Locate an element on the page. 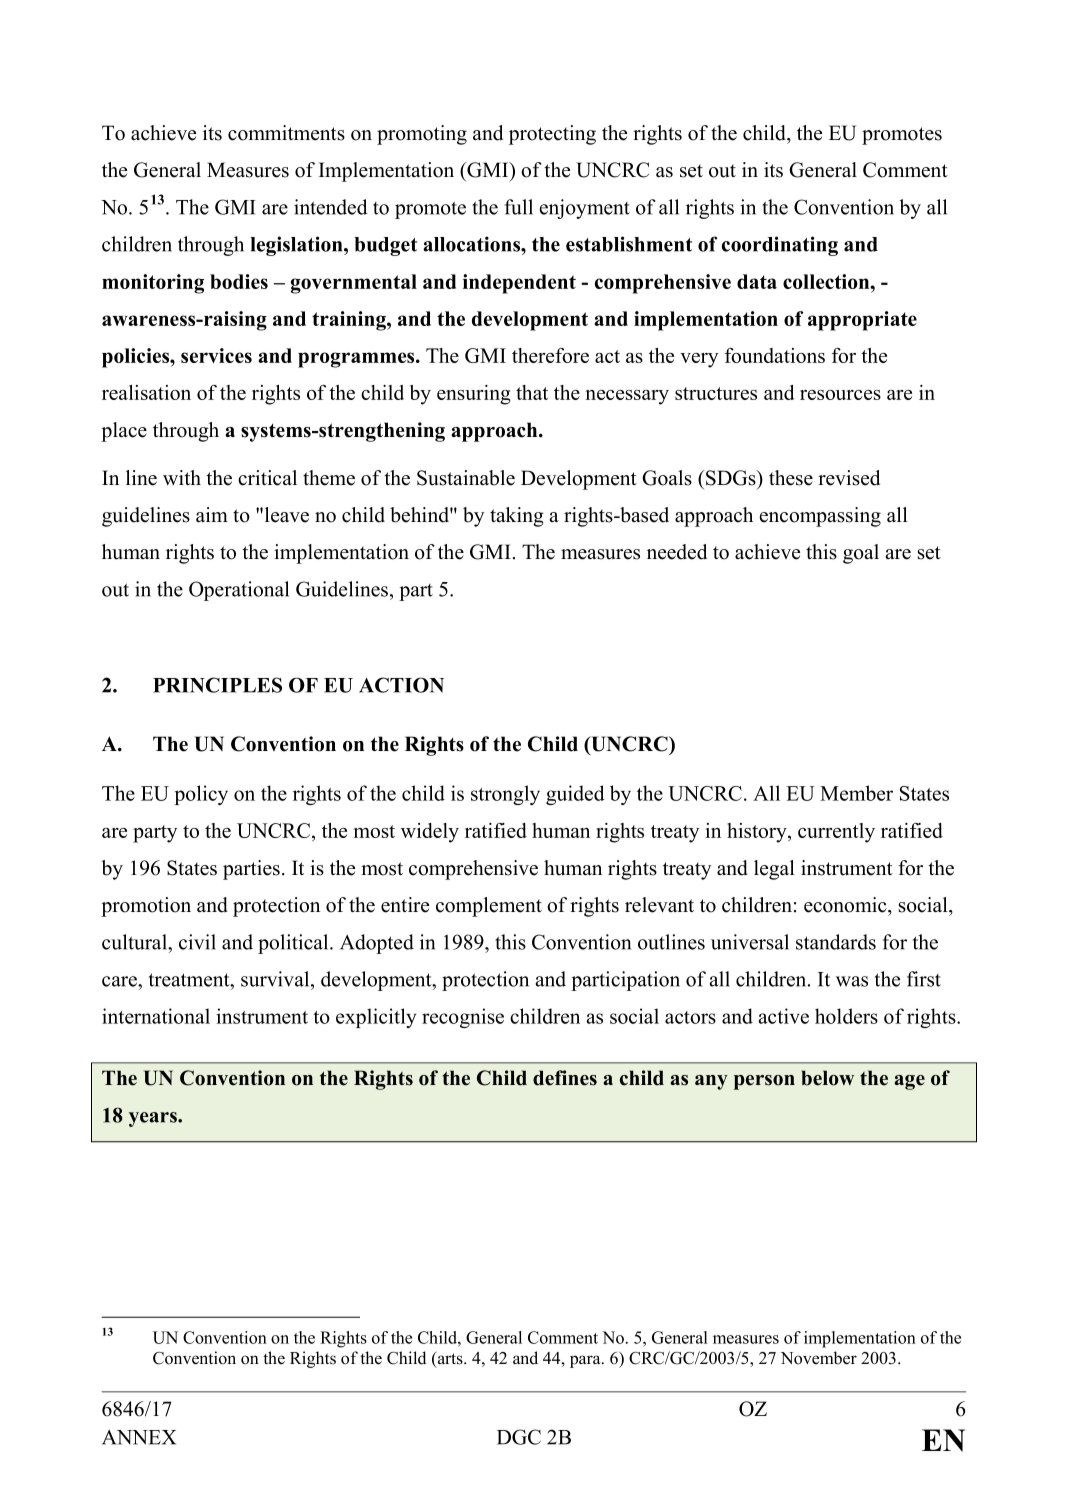 This image has height=1511, width=1068. civil is located at coordinates (197, 942).
